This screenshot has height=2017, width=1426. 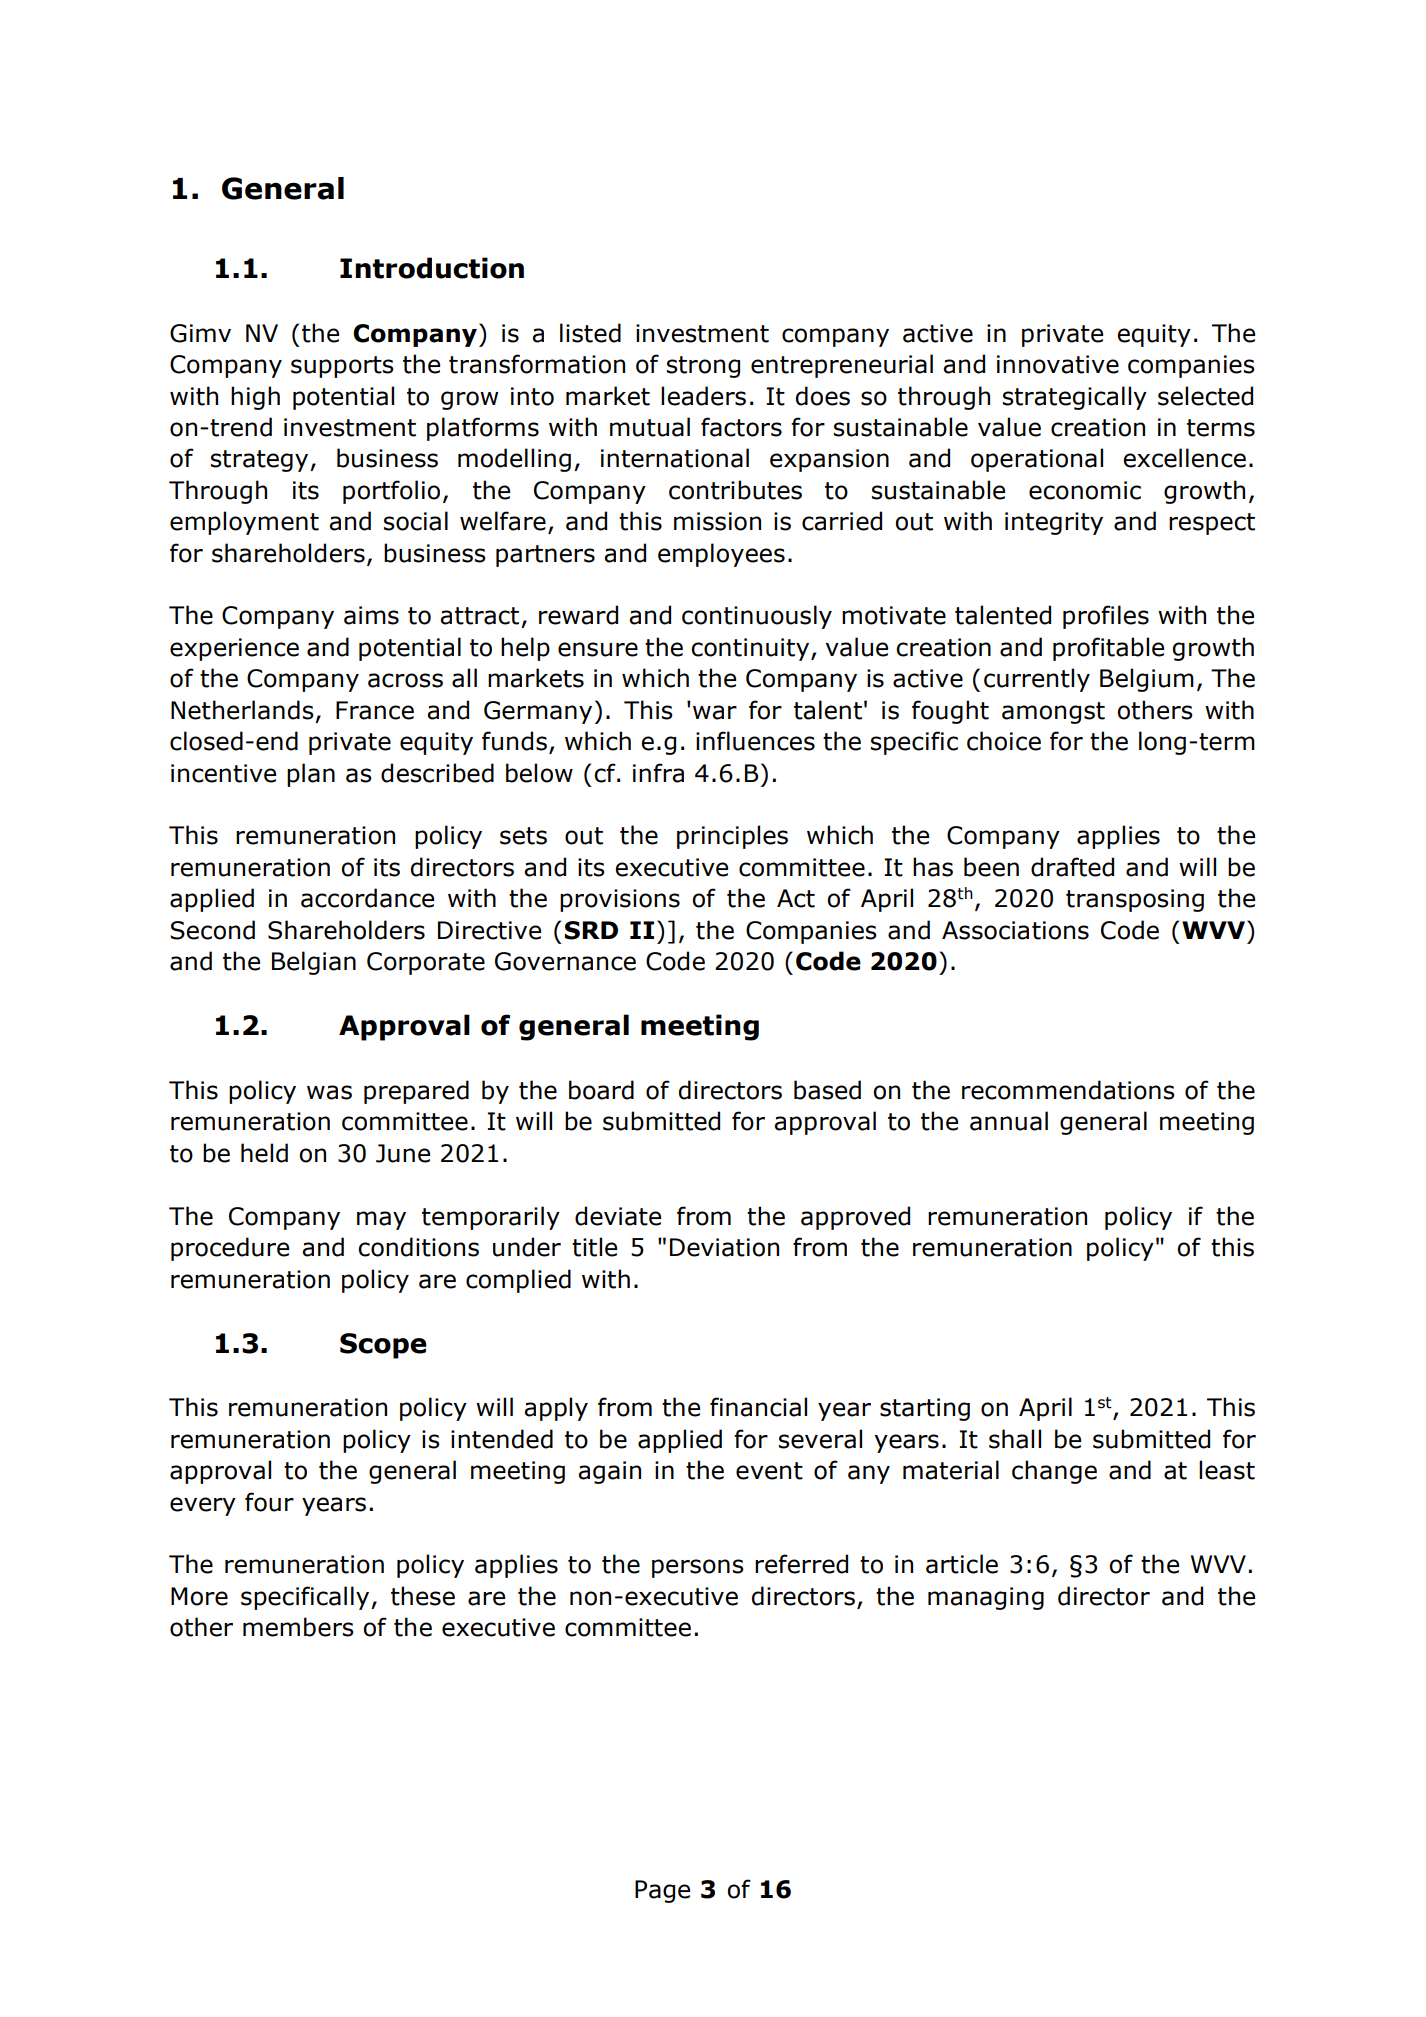 I want to click on Page, so click(x=662, y=1891).
